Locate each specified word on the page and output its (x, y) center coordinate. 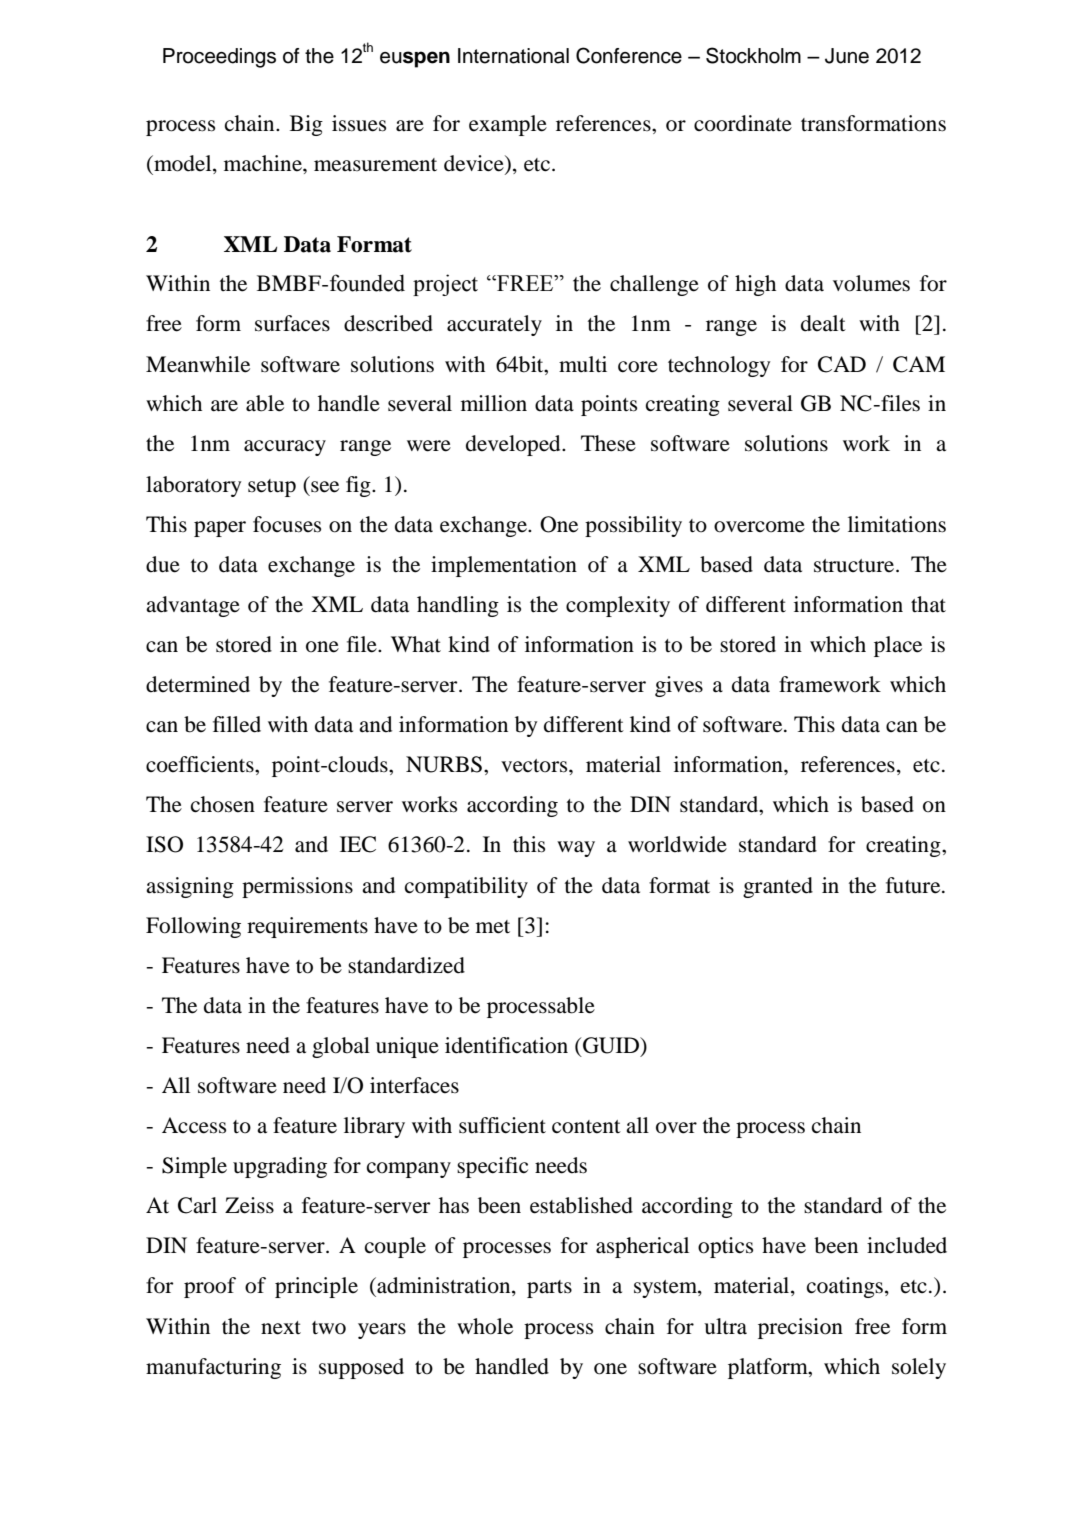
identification (506, 1045)
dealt (823, 323)
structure (855, 566)
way (576, 849)
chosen (223, 804)
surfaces (292, 323)
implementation (504, 566)
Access (194, 1125)
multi (583, 364)
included (907, 1245)
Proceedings (219, 58)
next (281, 1328)
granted (778, 887)
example (508, 125)
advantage (193, 606)
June (847, 56)
